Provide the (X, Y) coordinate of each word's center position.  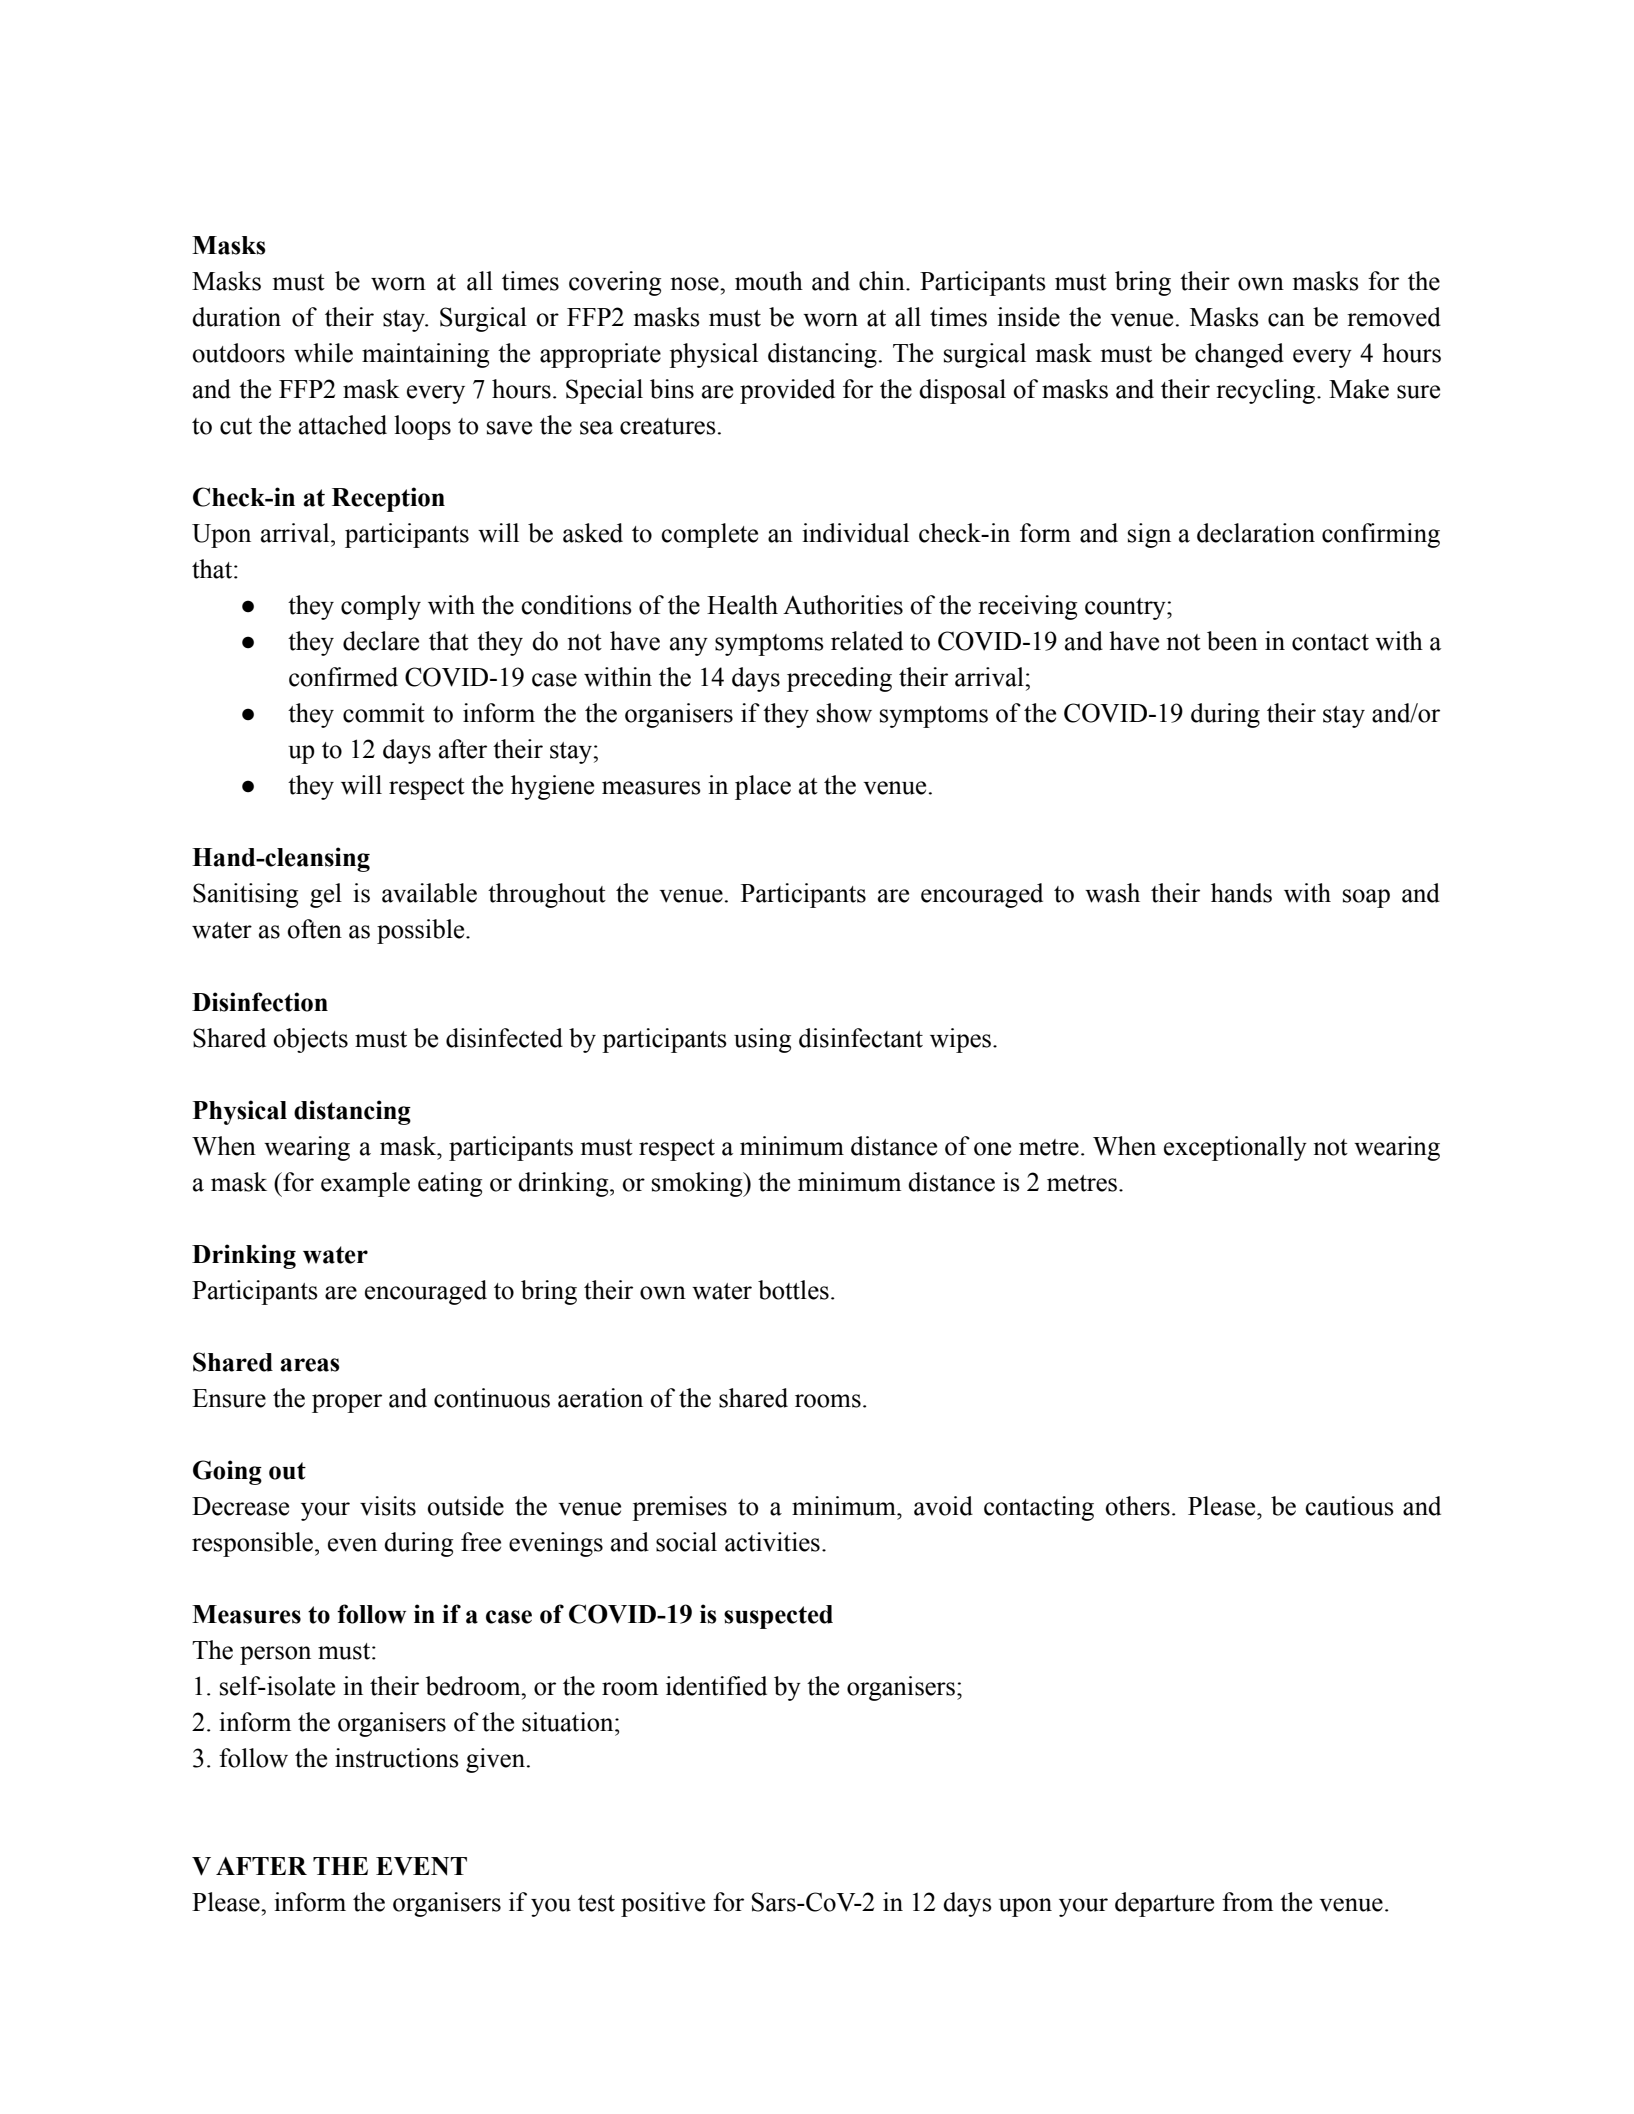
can (1286, 320)
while (323, 353)
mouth (769, 281)
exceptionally (1235, 1148)
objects (311, 1040)
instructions (397, 1758)
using (762, 1040)
